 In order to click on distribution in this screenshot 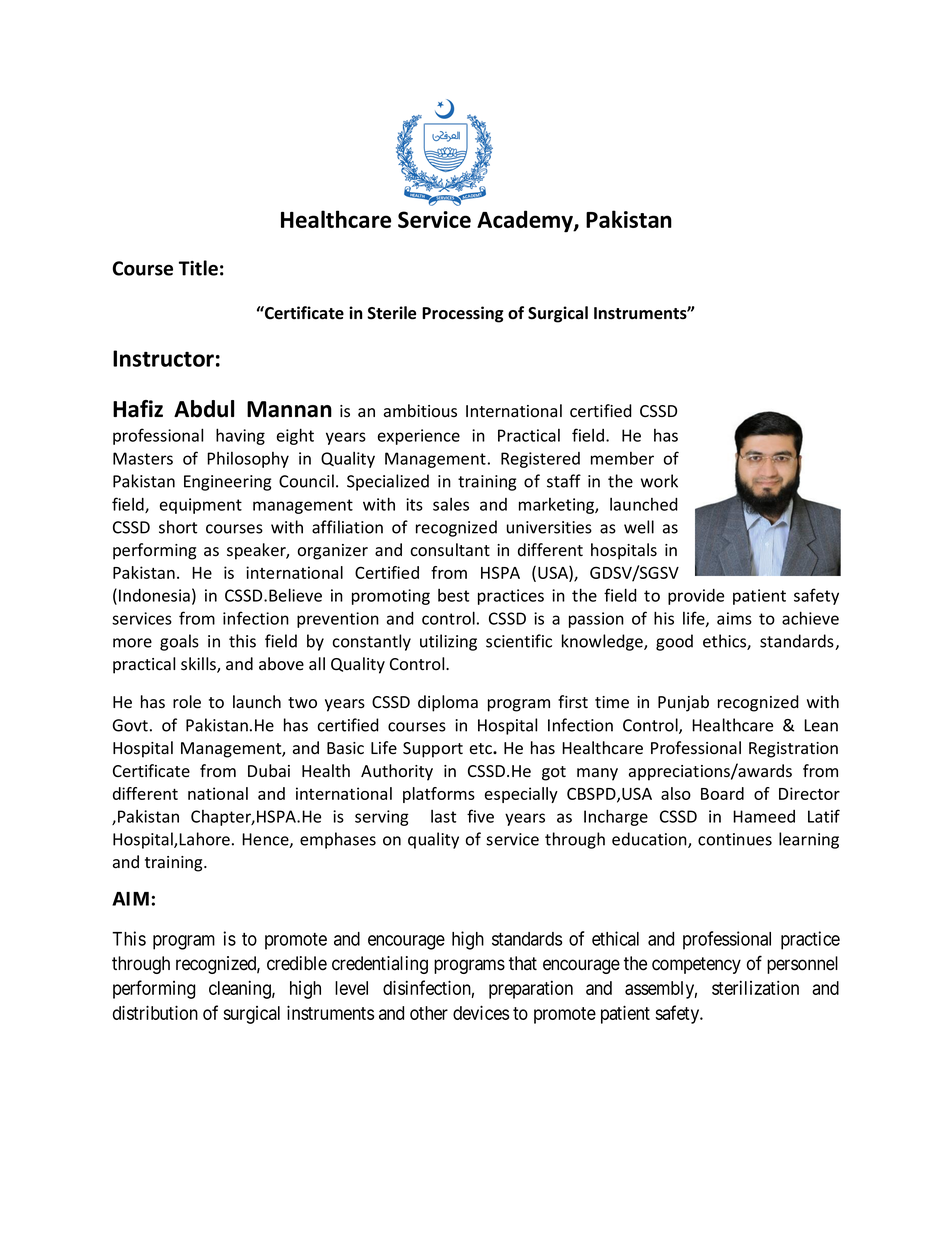, I will do `click(155, 1012)`.
